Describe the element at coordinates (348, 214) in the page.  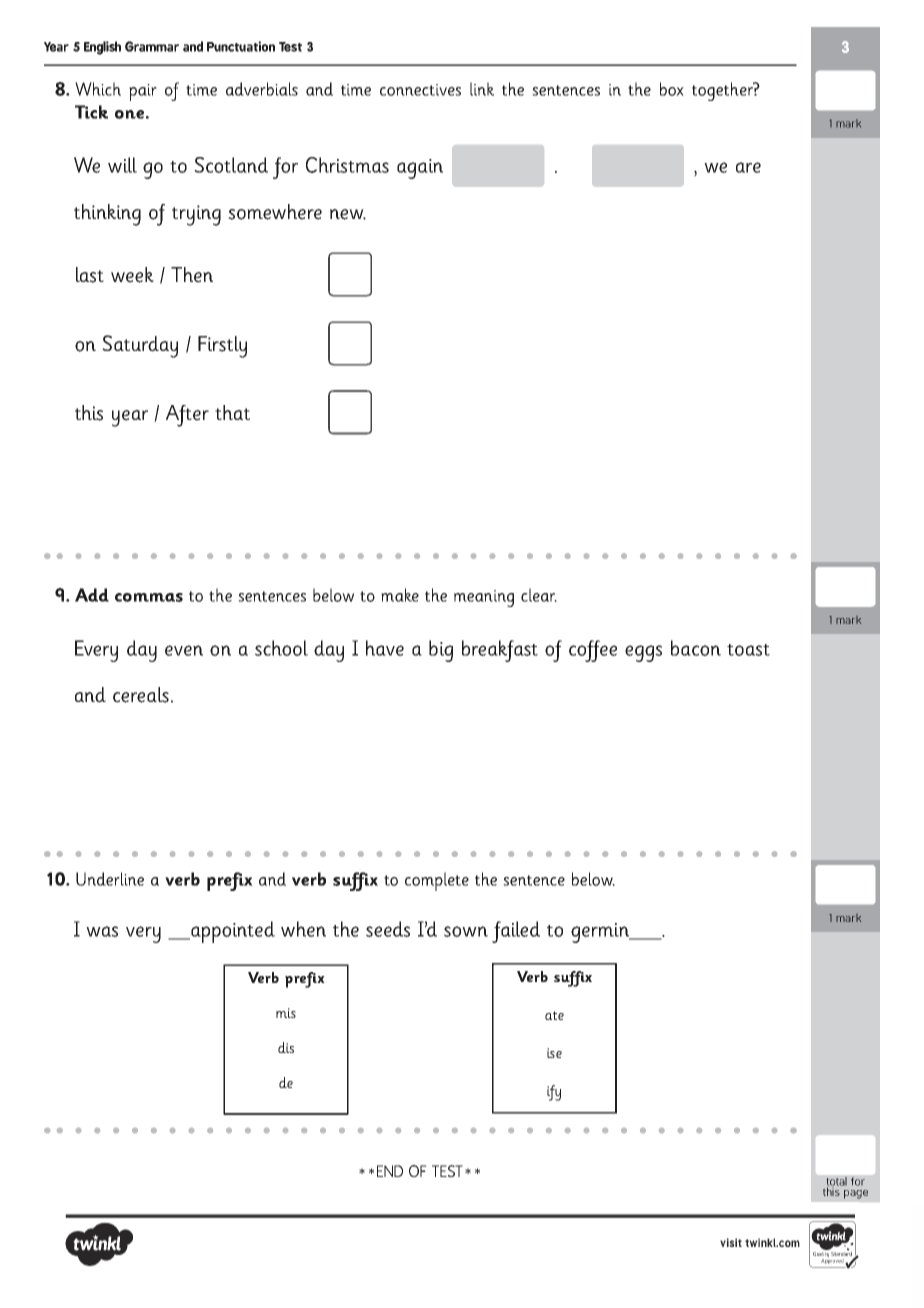
I see `new` at that location.
